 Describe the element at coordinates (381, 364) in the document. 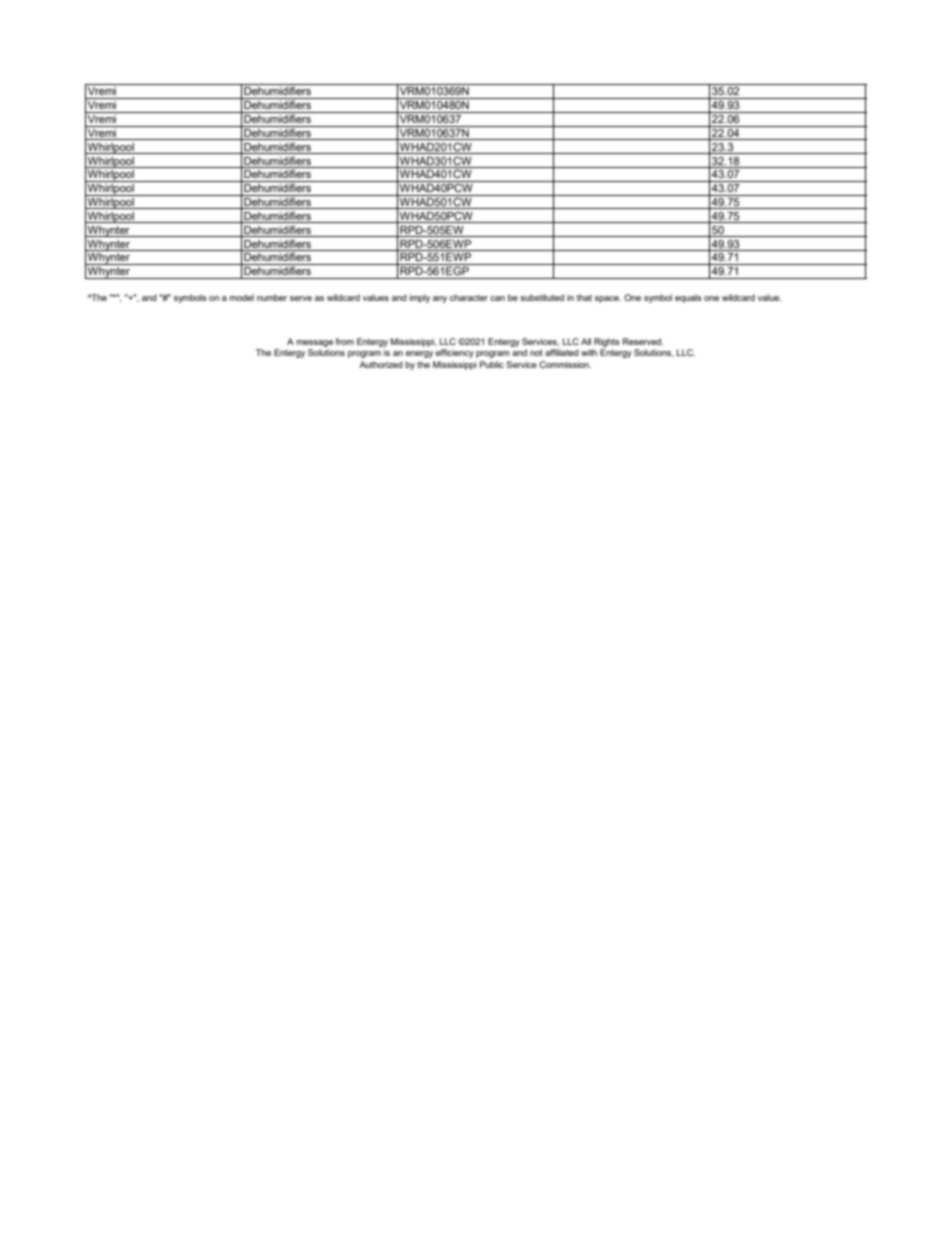

I see `Authorized` at that location.
